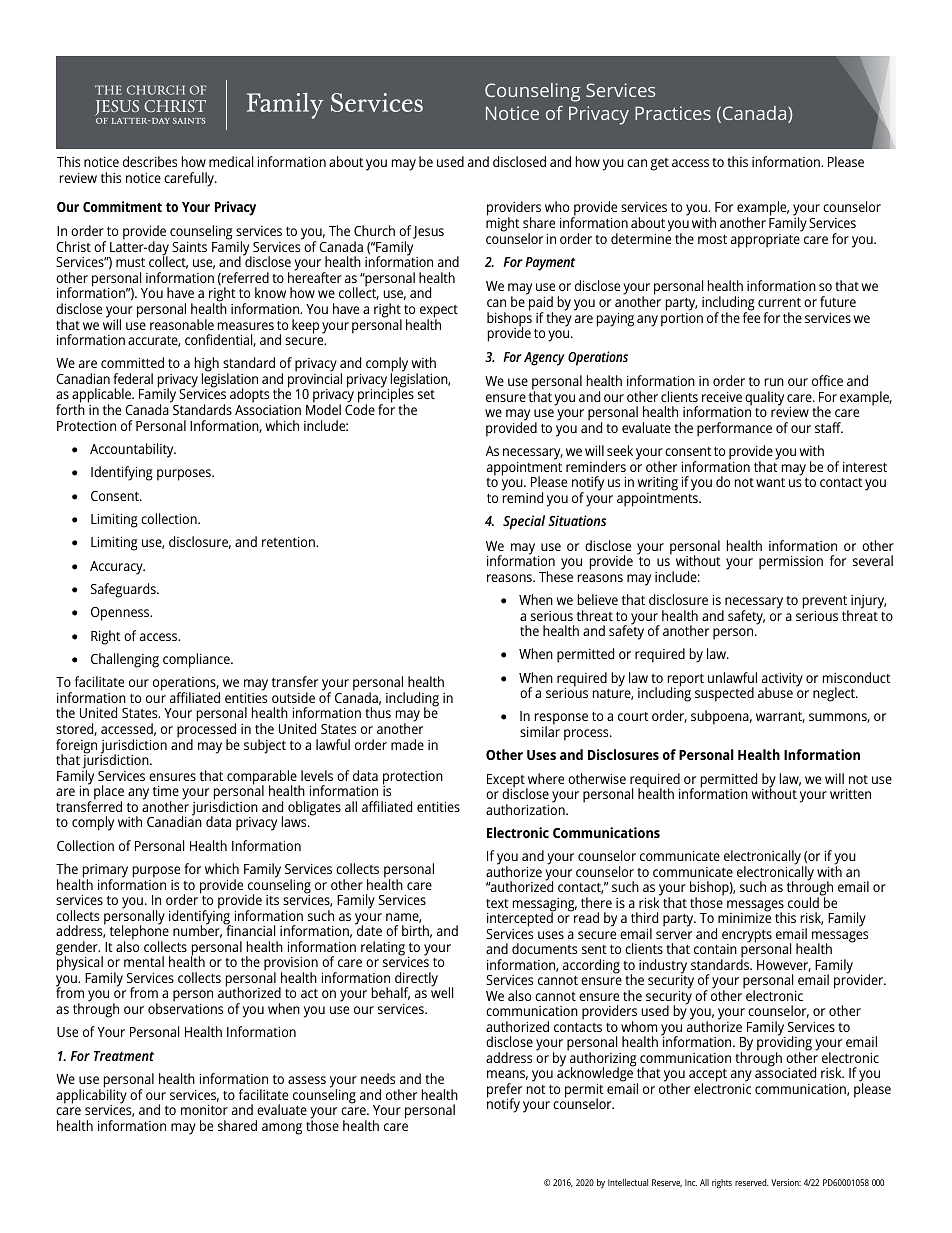 This image has width=952, height=1233. What do you see at coordinates (150, 161) in the image?
I see `describes` at bounding box center [150, 161].
